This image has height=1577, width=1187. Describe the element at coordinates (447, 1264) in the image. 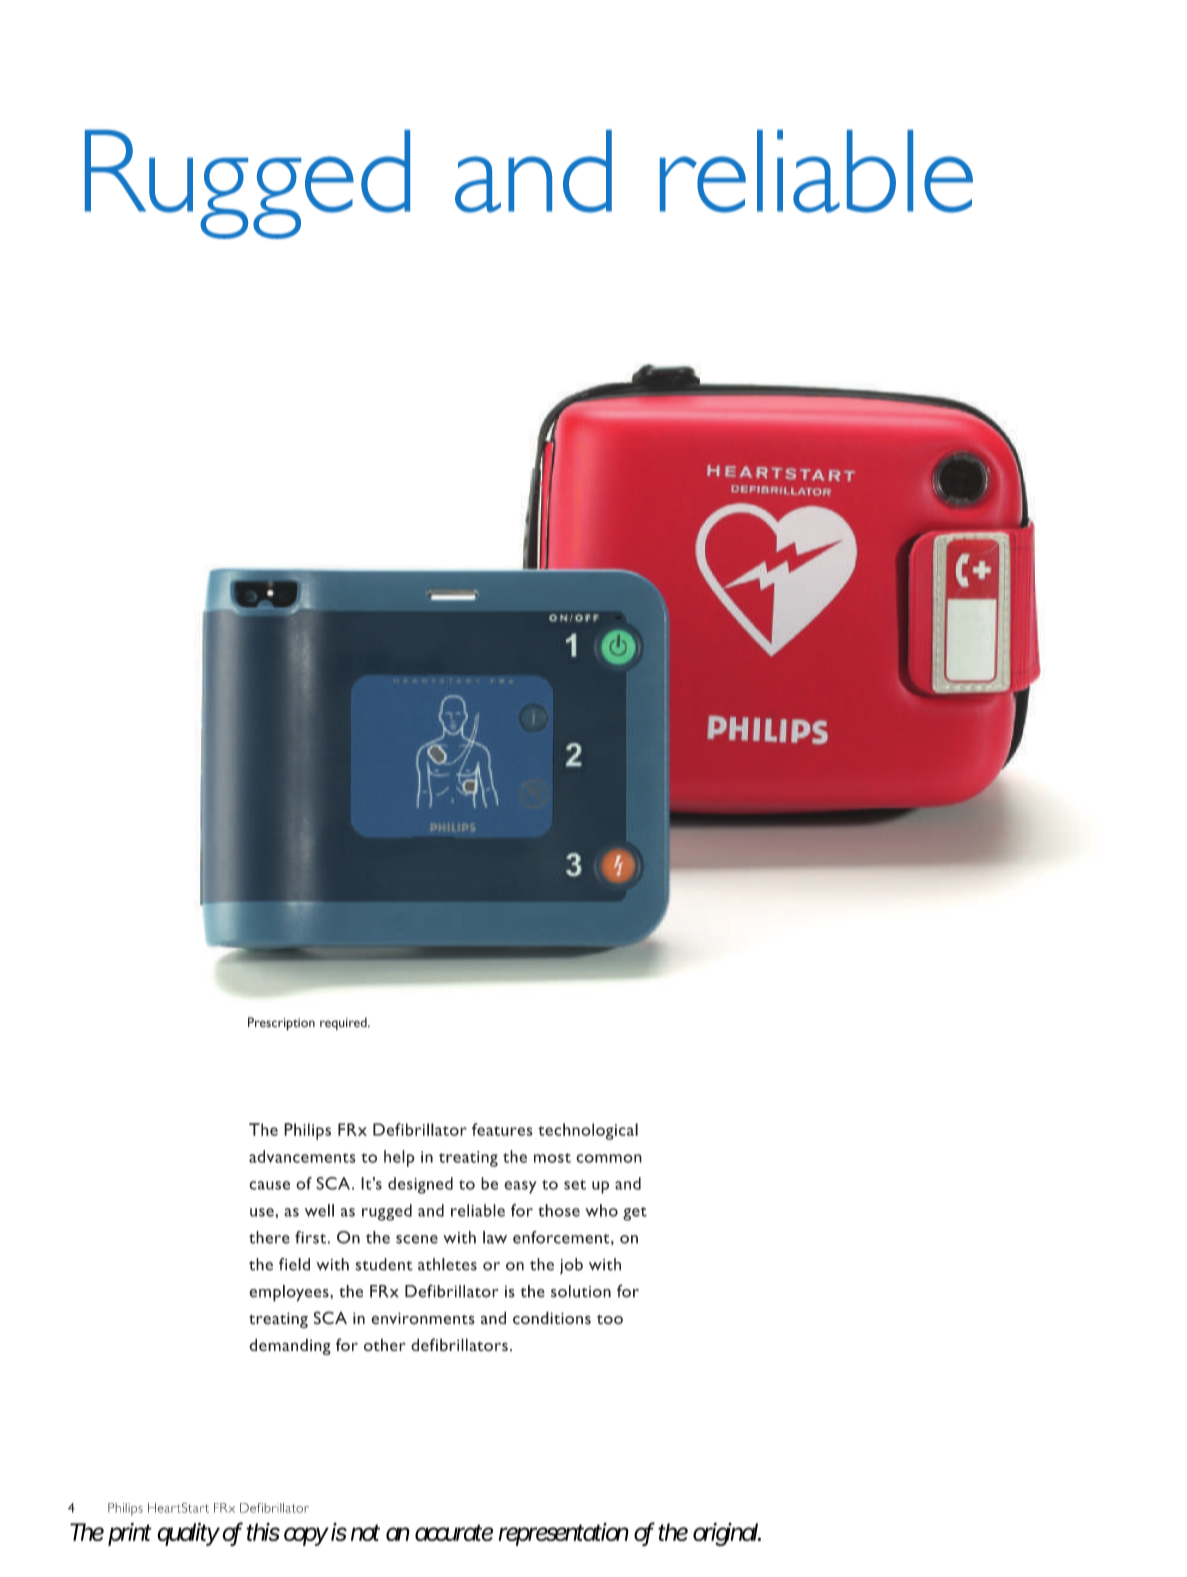

I see `athletes` at that location.
